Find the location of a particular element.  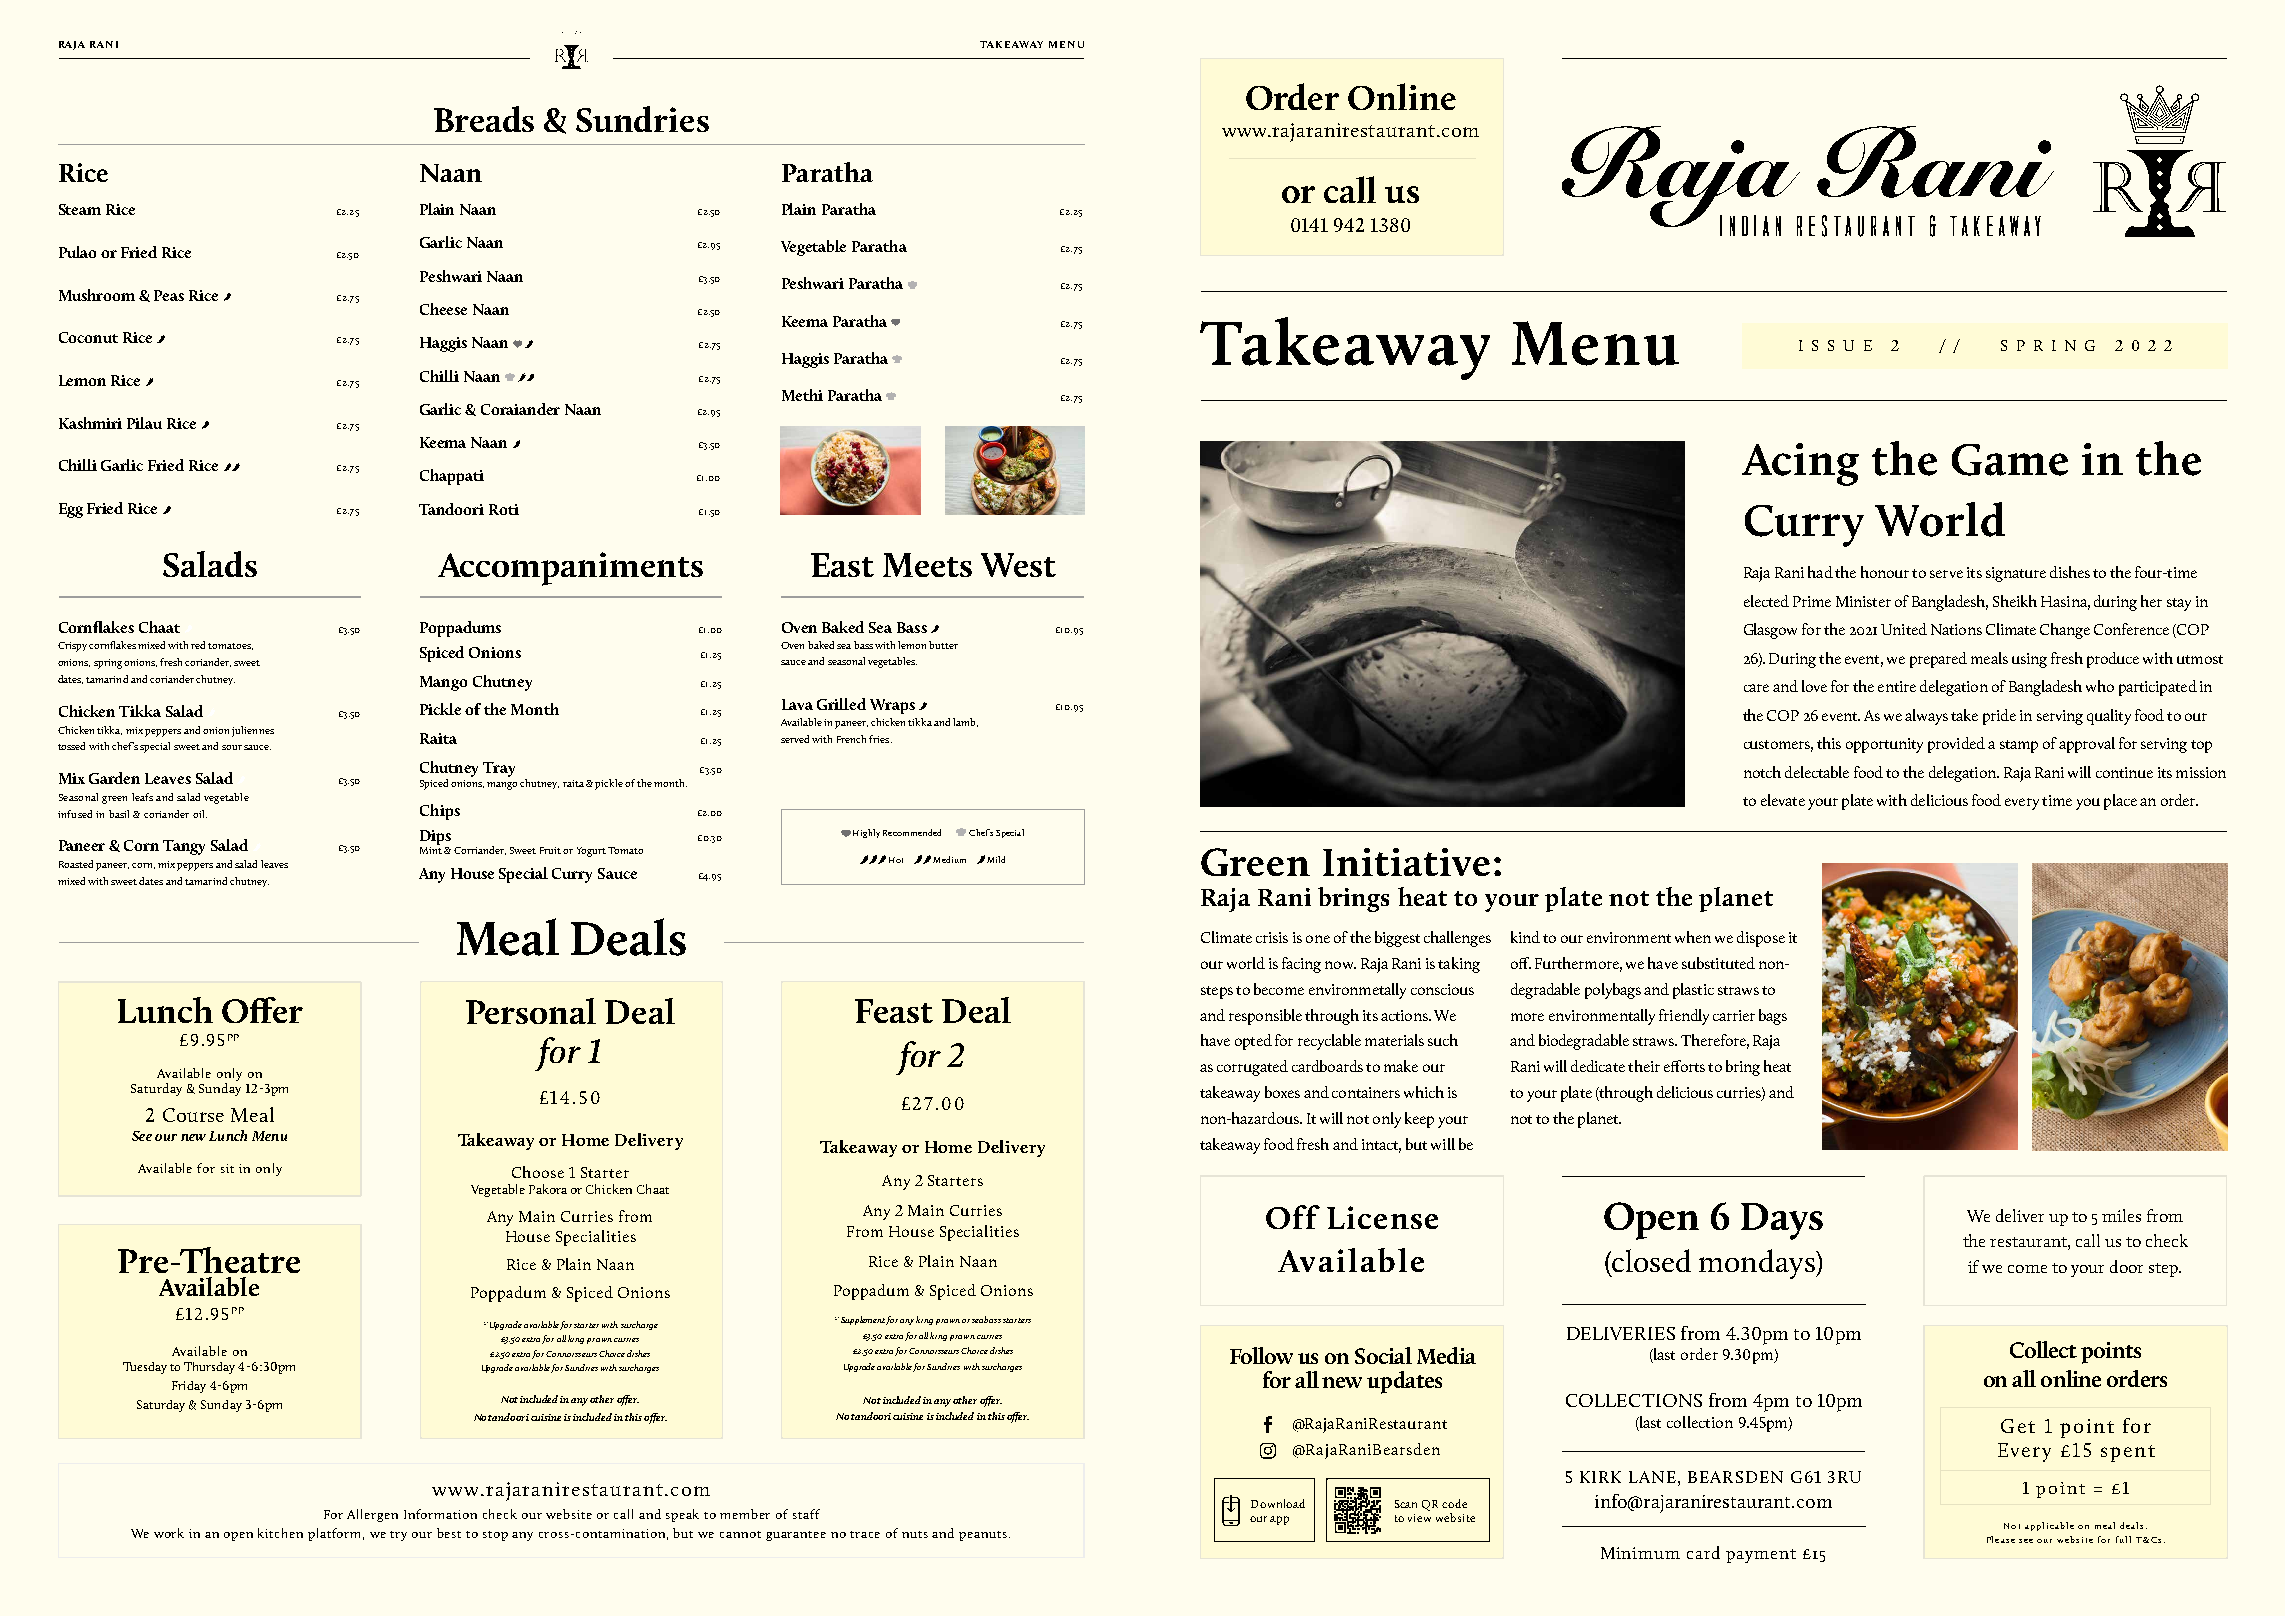

Allergen is located at coordinates (372, 1515).
